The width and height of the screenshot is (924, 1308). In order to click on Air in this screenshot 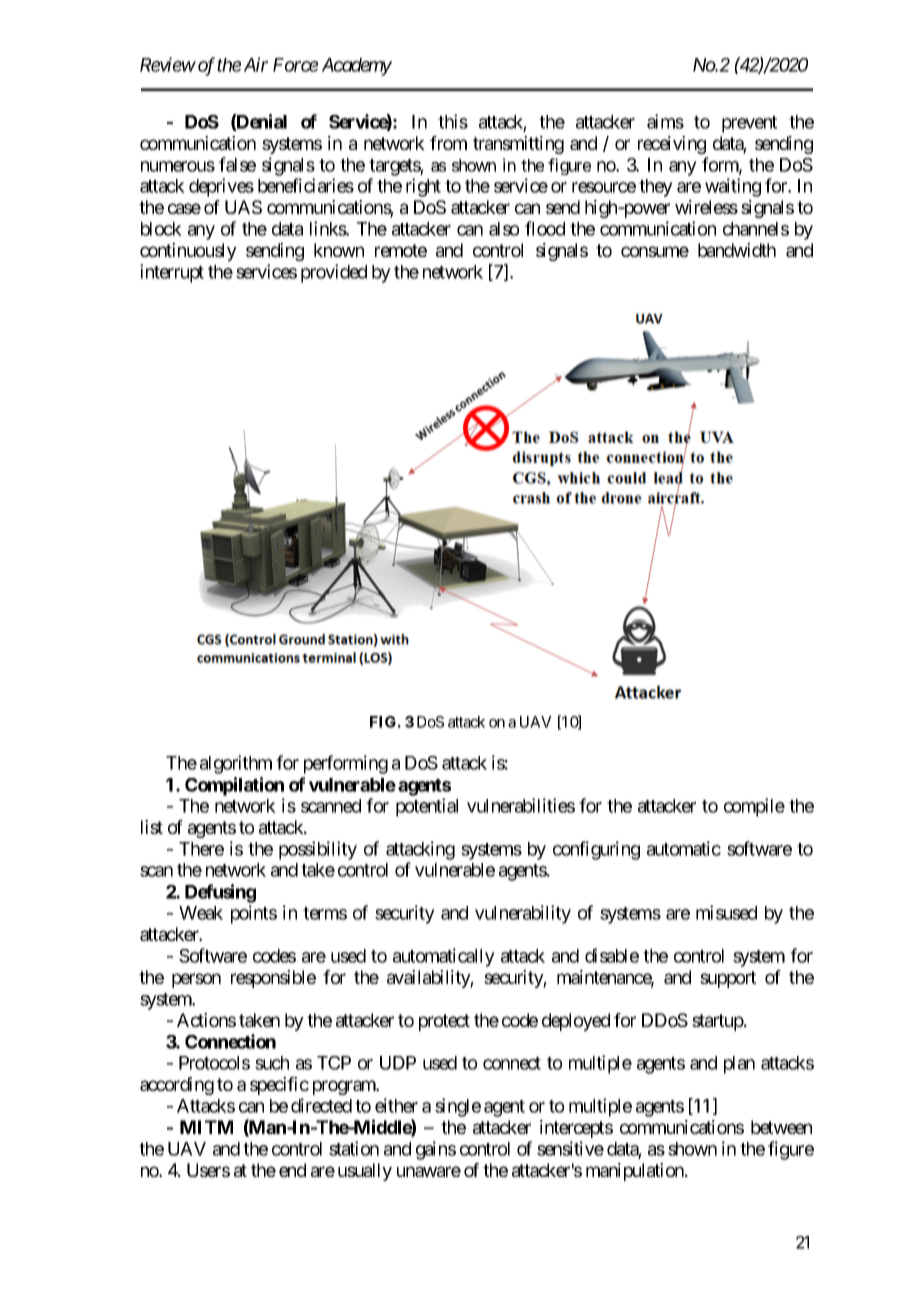, I will do `click(256, 64)`.
